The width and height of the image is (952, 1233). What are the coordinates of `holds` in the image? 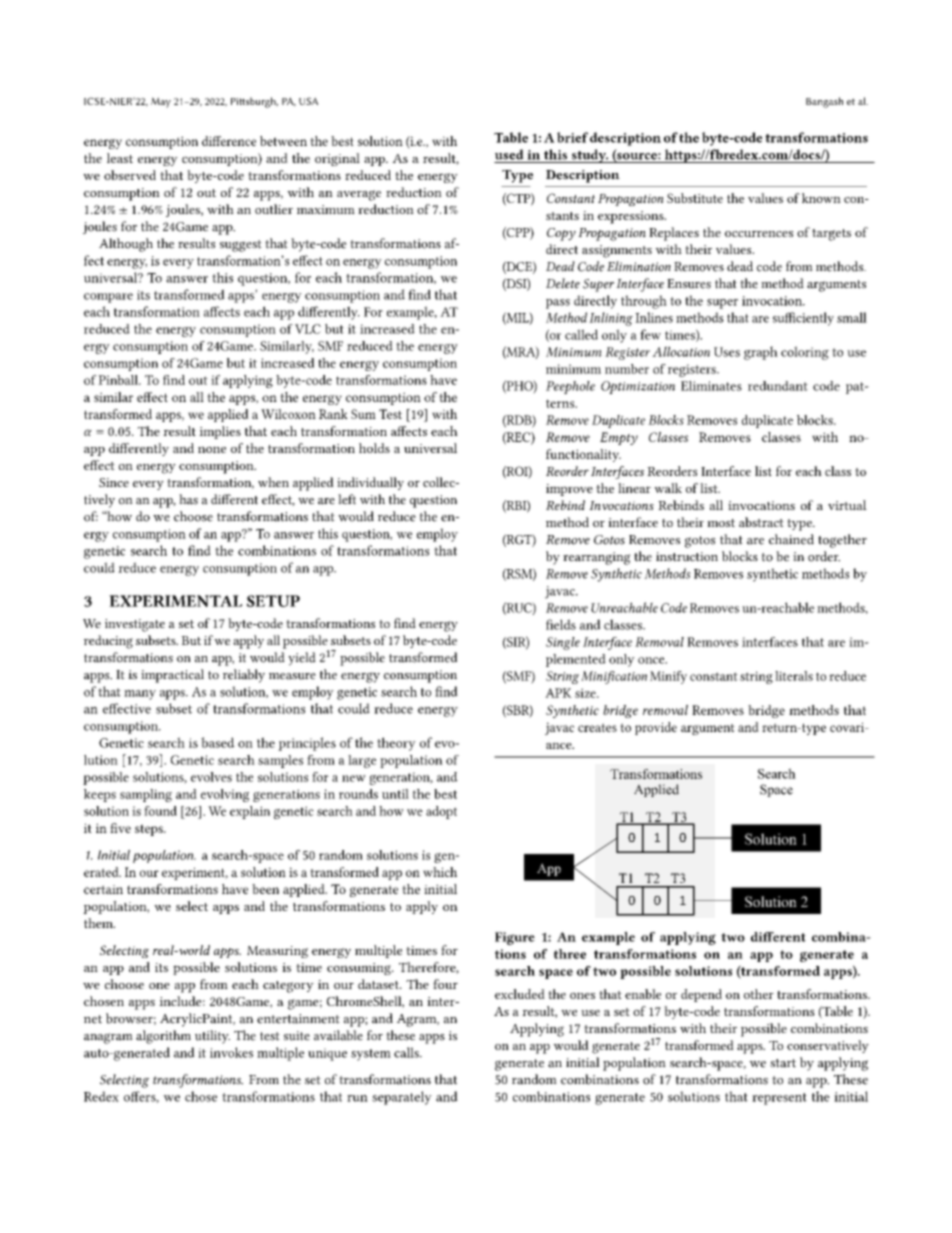 It's located at (374, 448).
